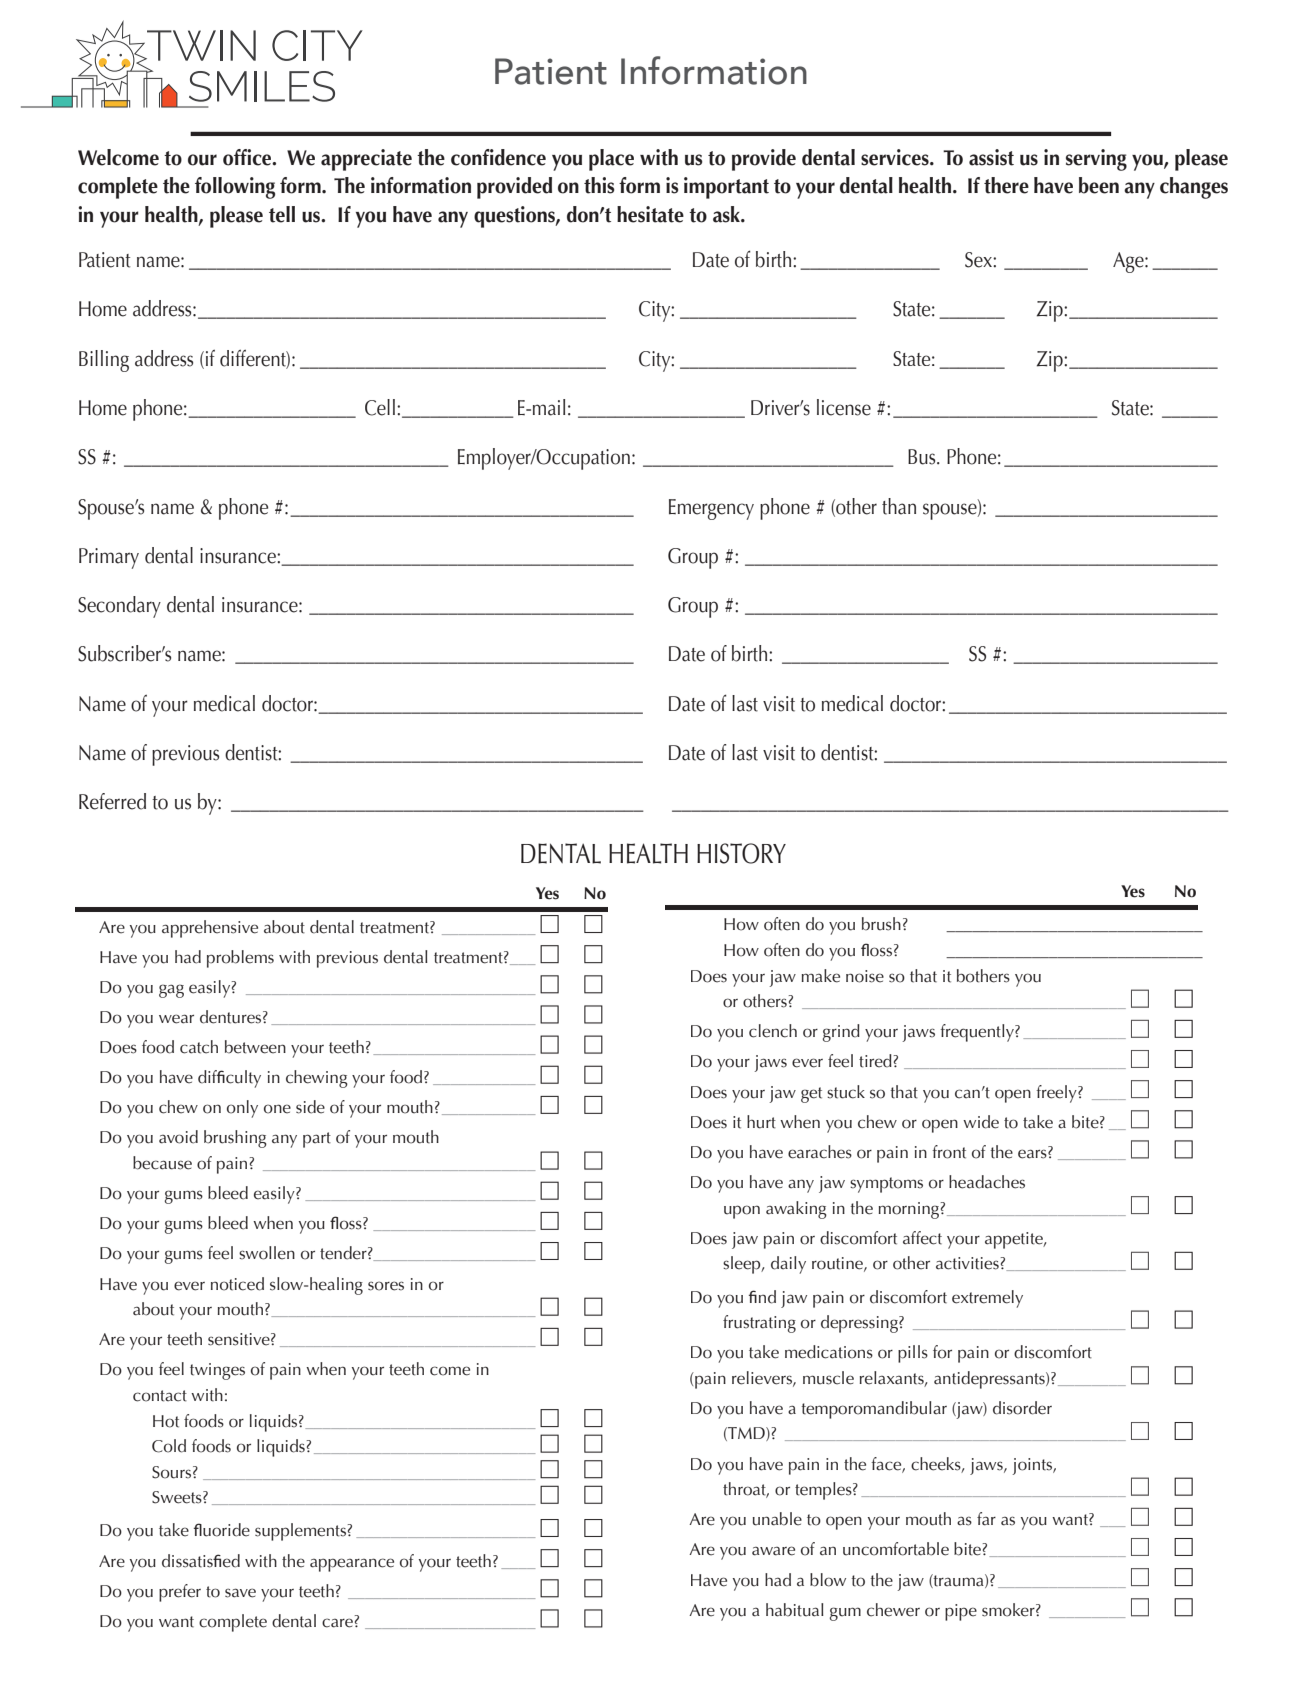  Describe the element at coordinates (235, 188) in the screenshot. I see `following` at that location.
